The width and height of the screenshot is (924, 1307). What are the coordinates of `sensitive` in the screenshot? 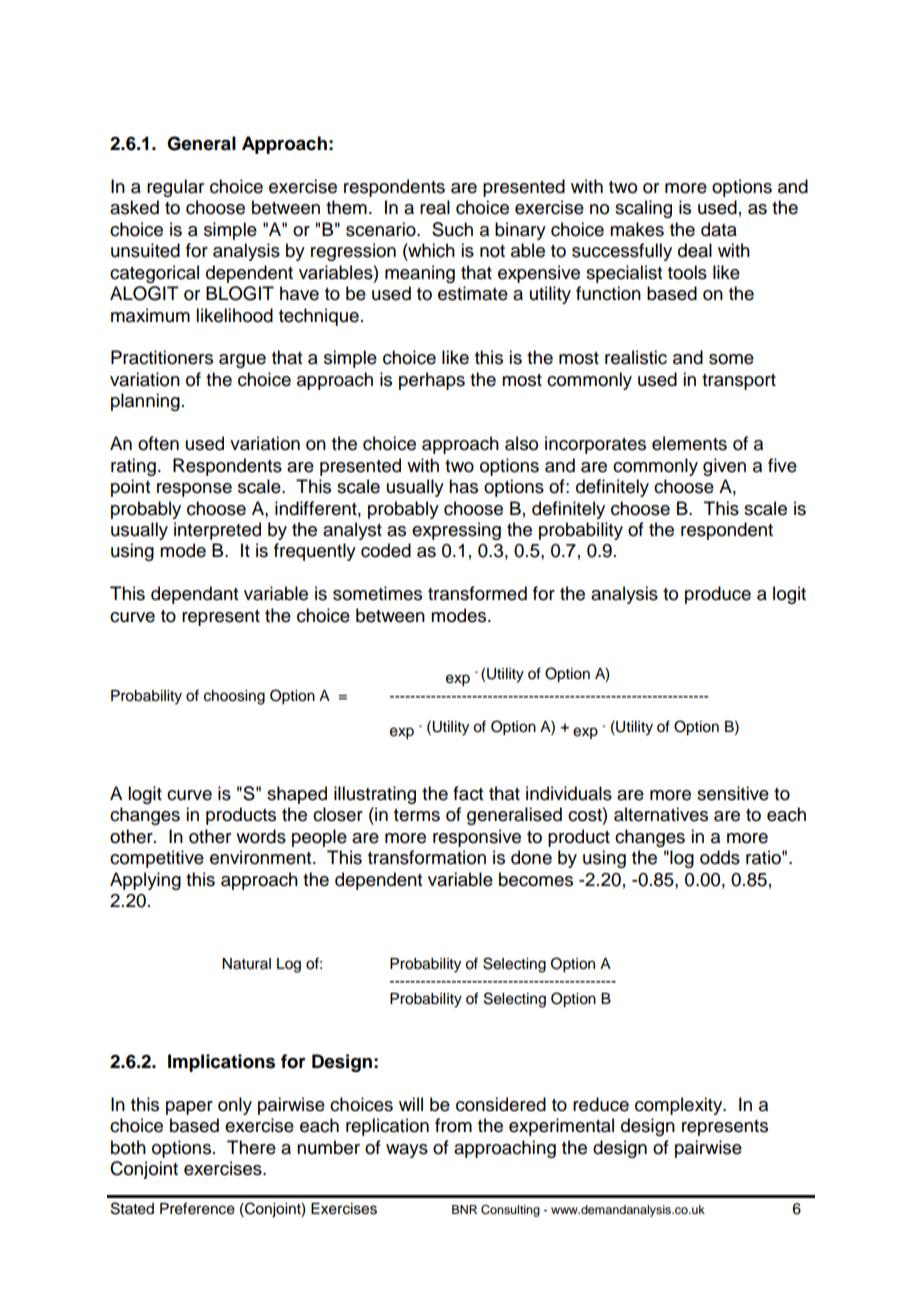 It's located at (733, 793).
